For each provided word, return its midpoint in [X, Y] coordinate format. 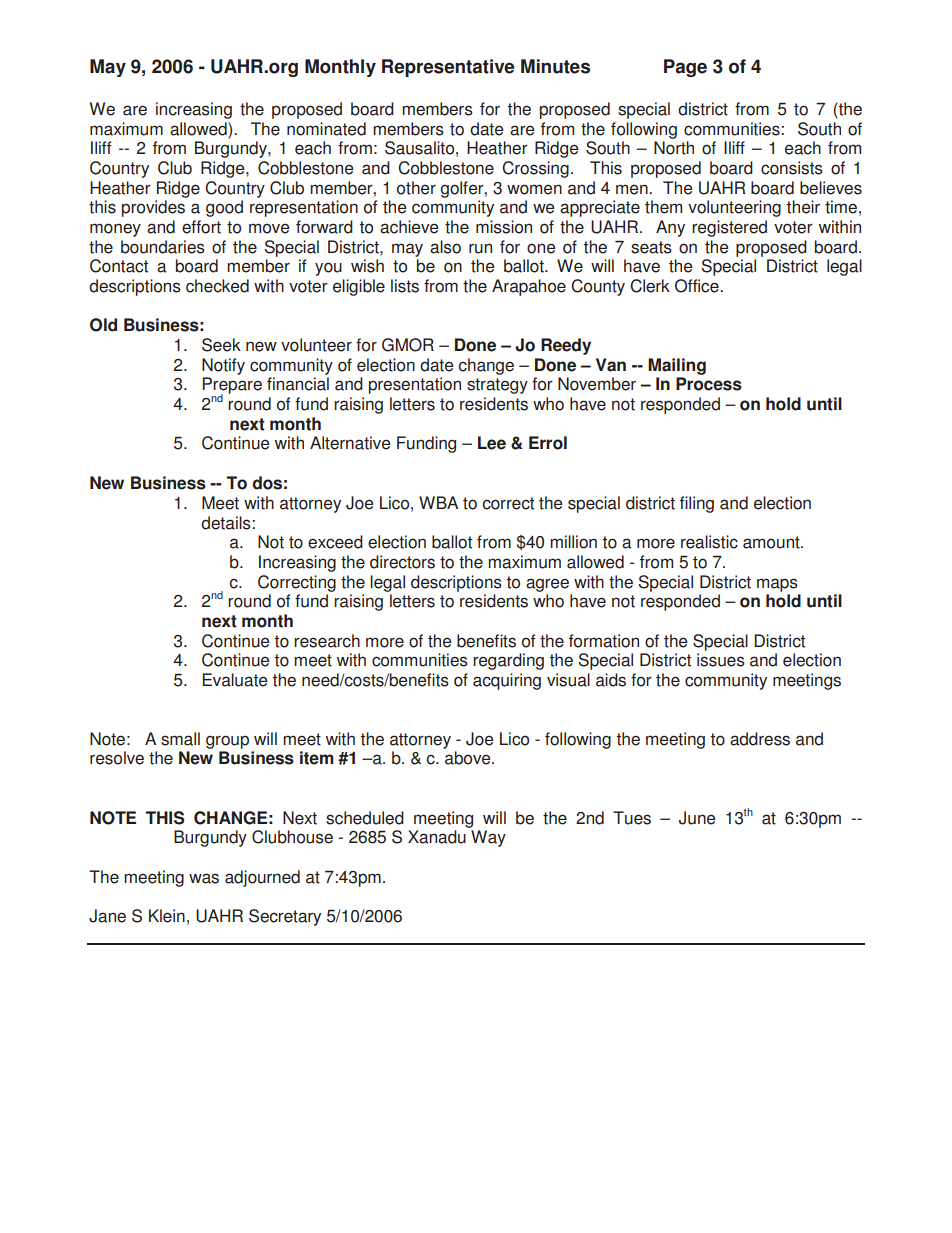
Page [685, 68]
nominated [326, 129]
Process [709, 384]
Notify [223, 366]
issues [721, 660]
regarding [508, 661]
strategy [497, 386]
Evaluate [234, 680]
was [204, 878]
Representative [448, 68]
